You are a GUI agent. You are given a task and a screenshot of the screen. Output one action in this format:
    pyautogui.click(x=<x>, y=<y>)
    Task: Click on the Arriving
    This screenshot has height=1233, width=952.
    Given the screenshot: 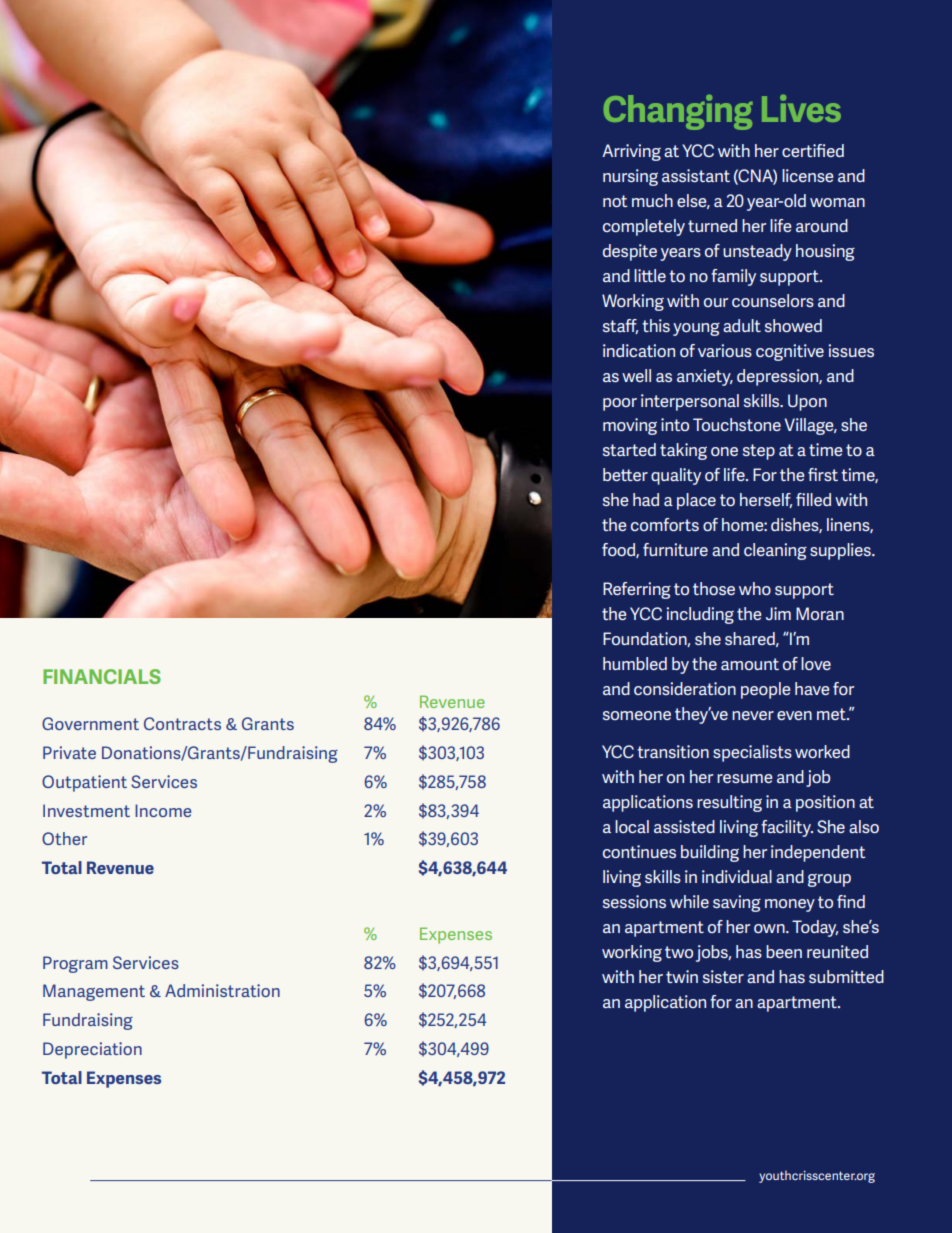 What is the action you would take?
    pyautogui.click(x=631, y=152)
